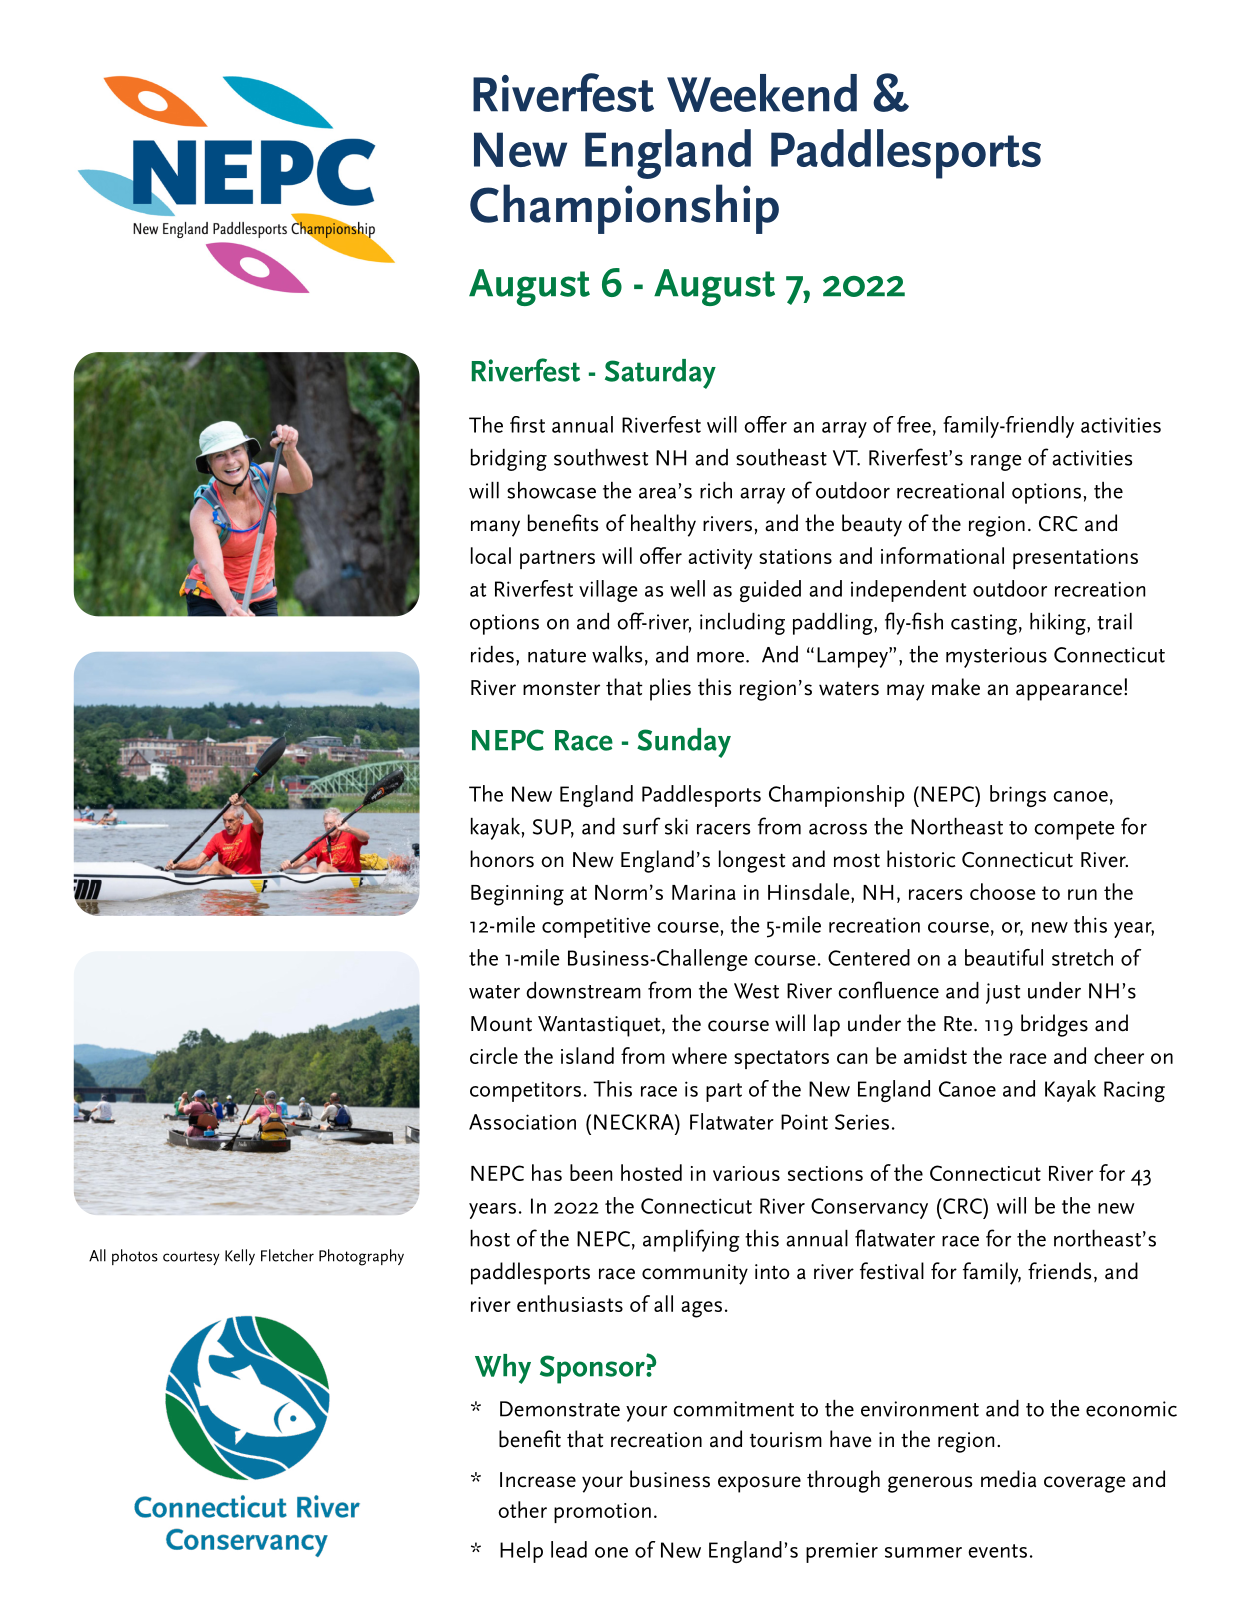 Image resolution: width=1254 pixels, height=1623 pixels. I want to click on across, so click(838, 829).
